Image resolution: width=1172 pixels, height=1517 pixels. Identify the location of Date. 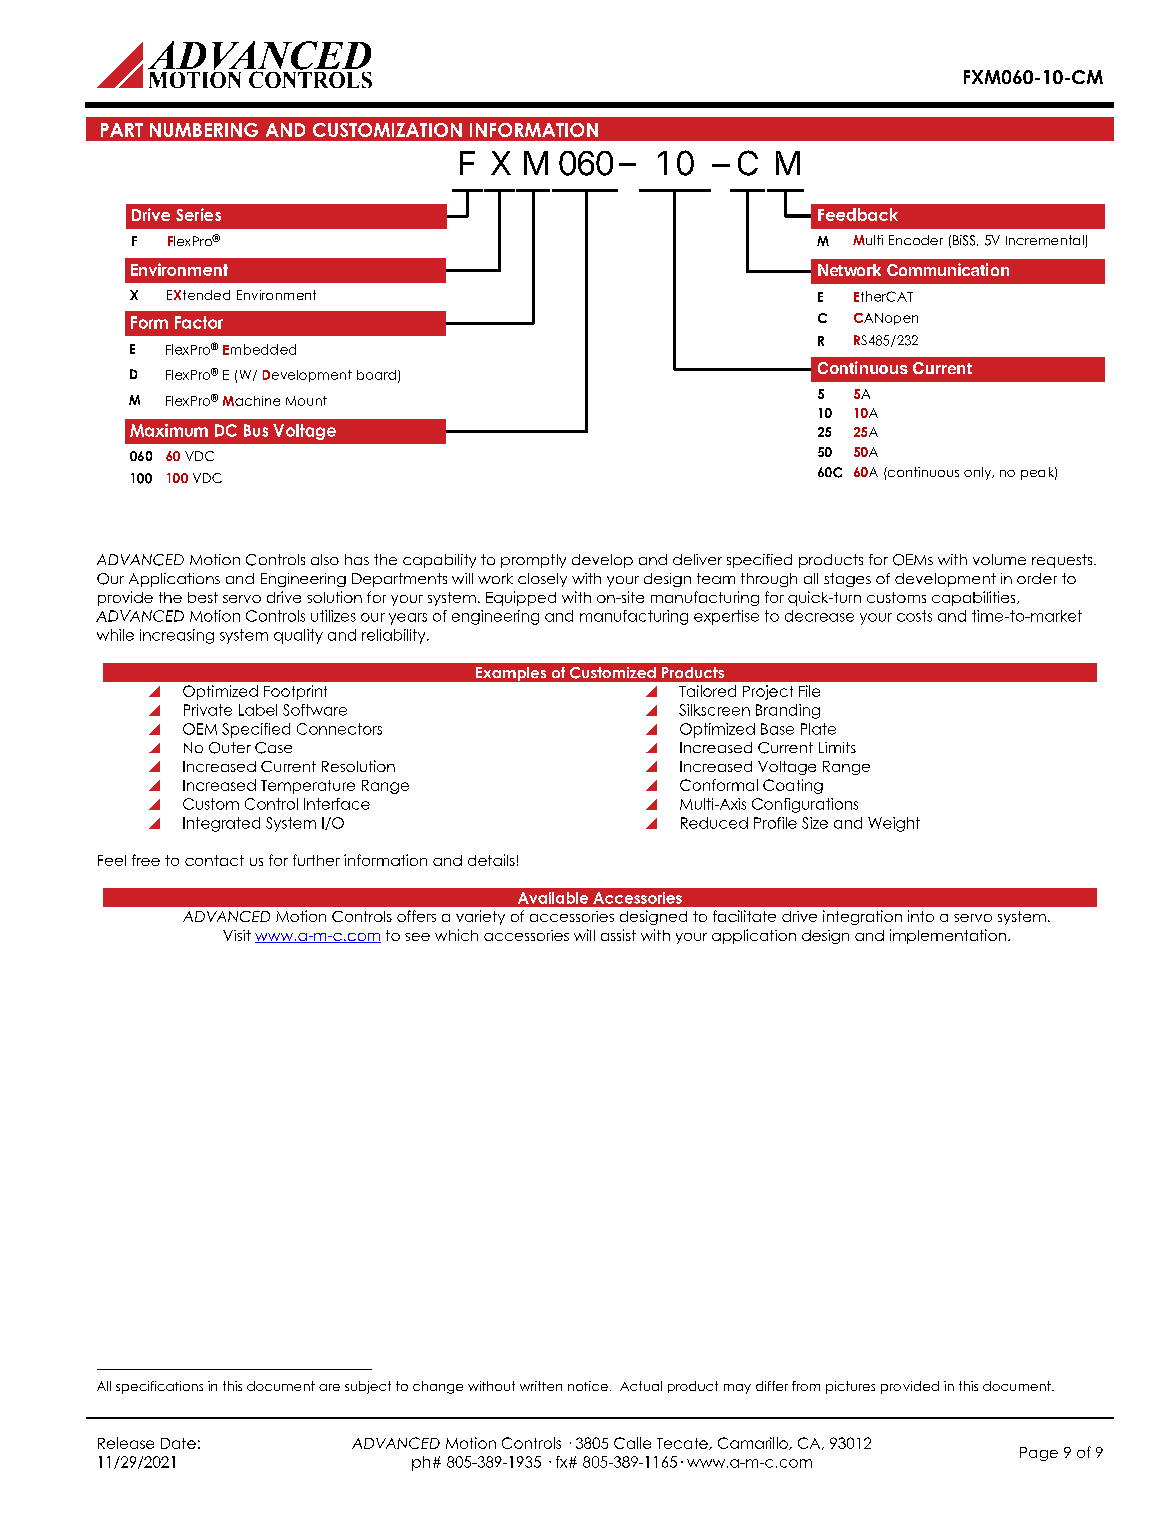
(178, 1443).
